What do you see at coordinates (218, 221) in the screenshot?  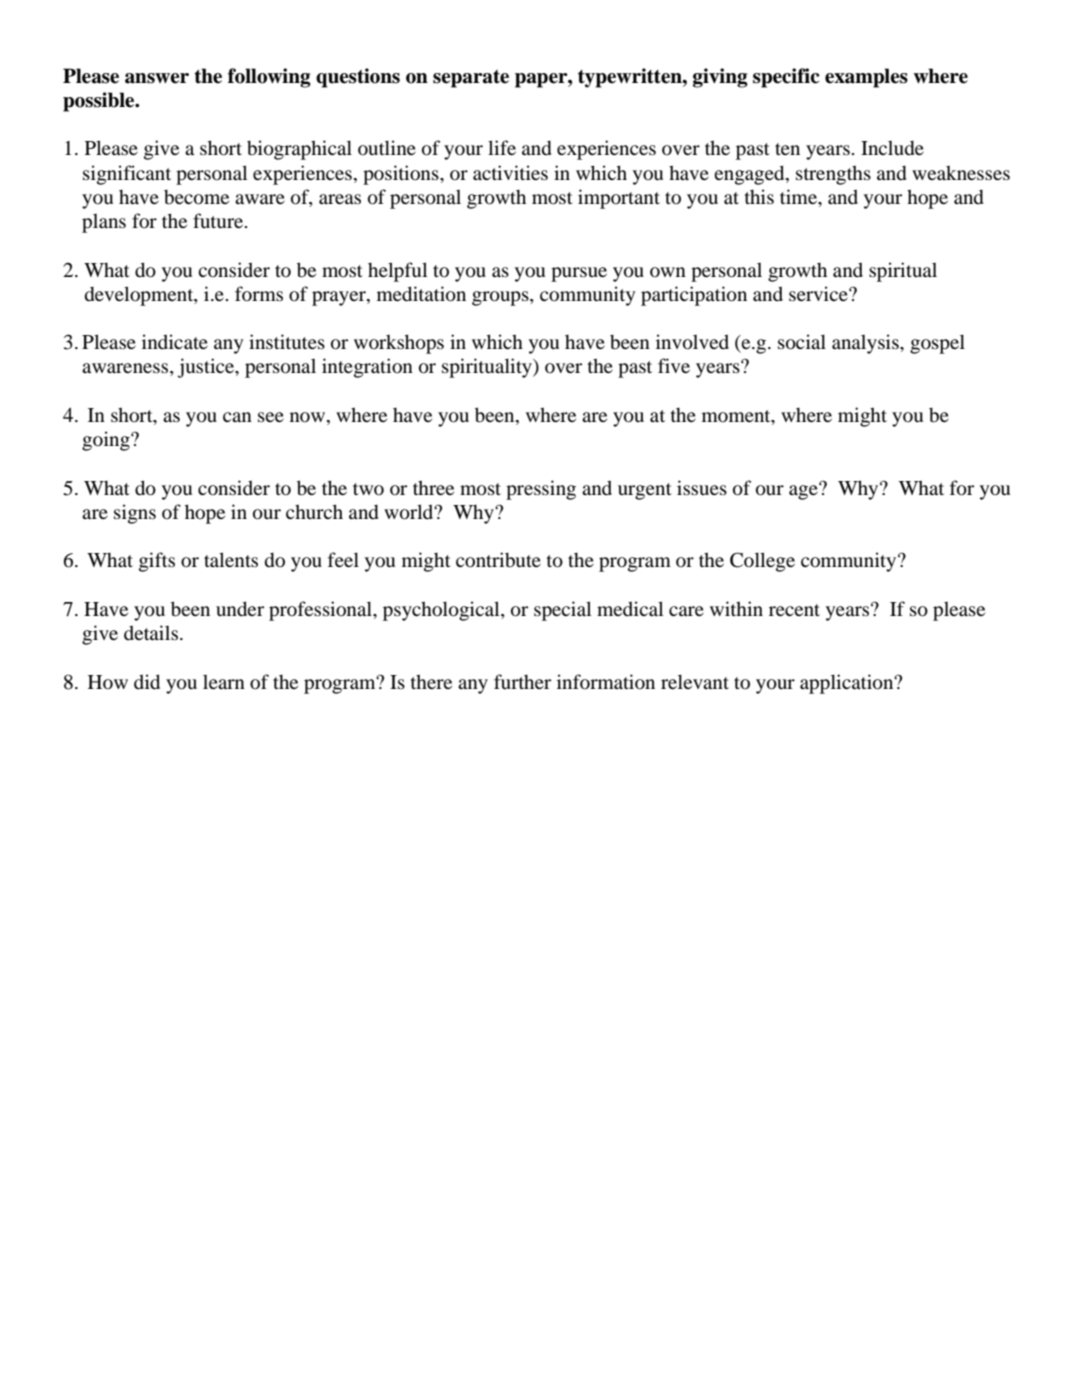 I see `future` at bounding box center [218, 221].
